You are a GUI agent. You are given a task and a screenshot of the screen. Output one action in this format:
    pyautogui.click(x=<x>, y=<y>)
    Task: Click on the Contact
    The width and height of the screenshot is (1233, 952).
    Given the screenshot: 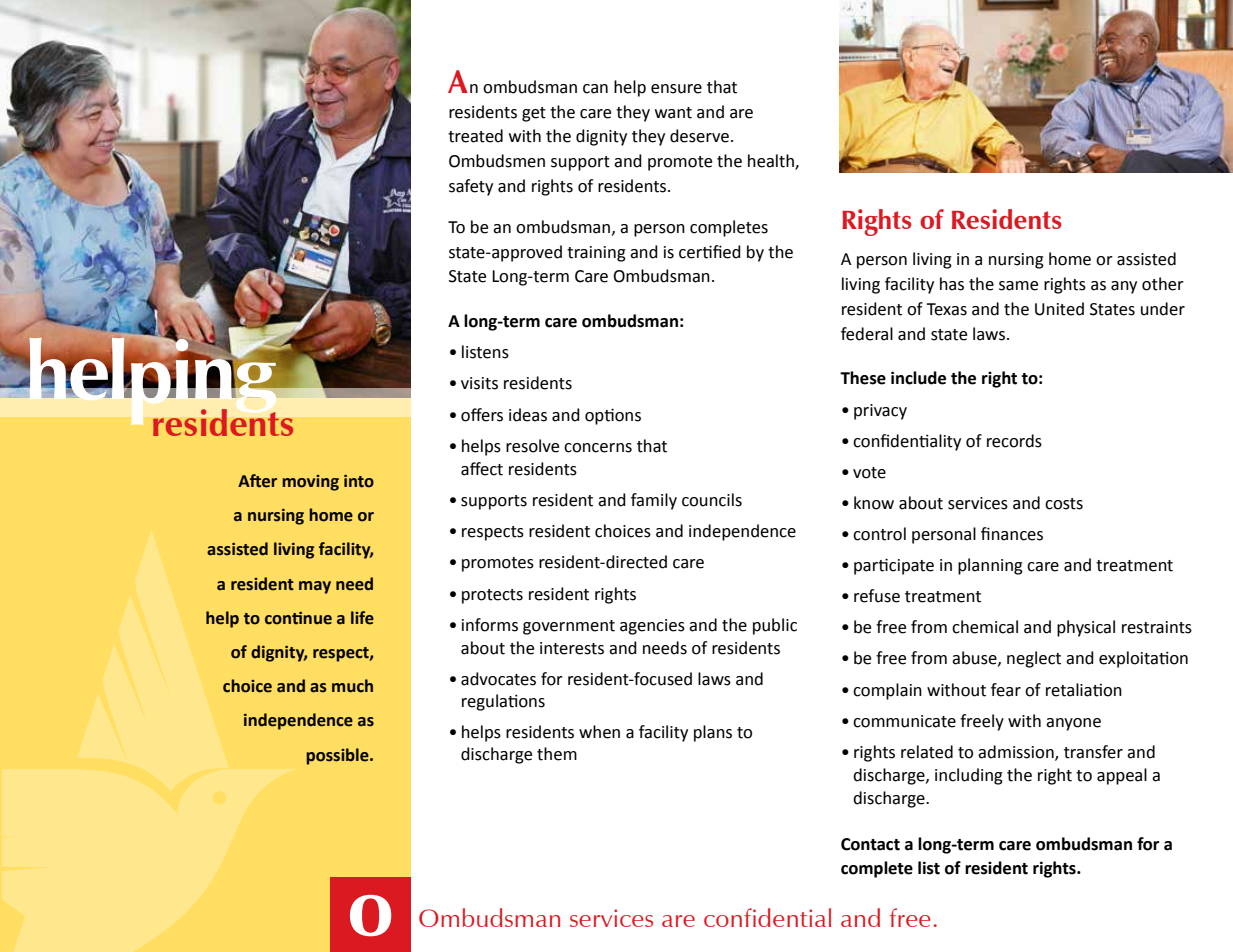 What is the action you would take?
    pyautogui.click(x=870, y=844)
